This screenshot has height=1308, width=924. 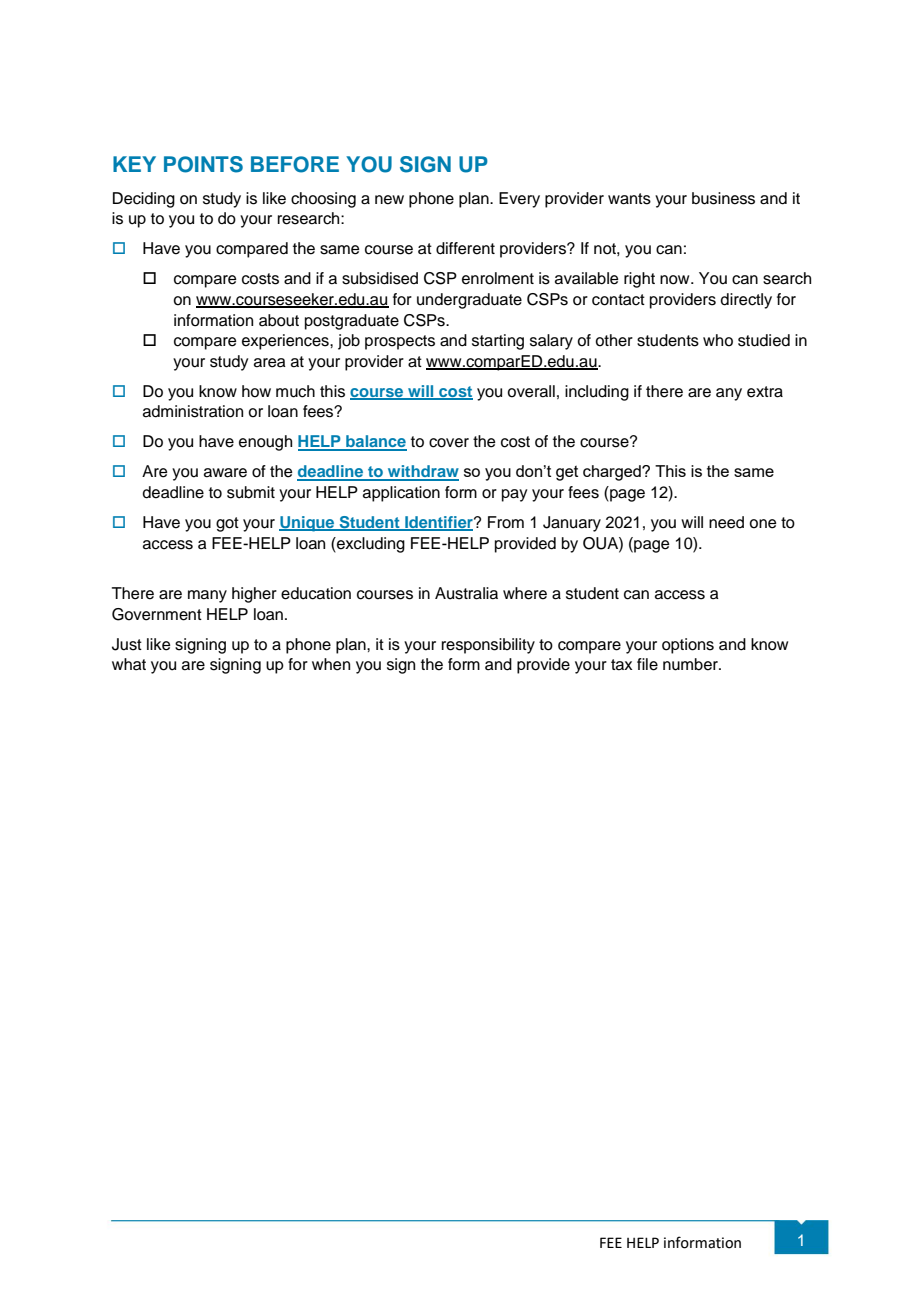 I want to click on new, so click(x=389, y=200).
